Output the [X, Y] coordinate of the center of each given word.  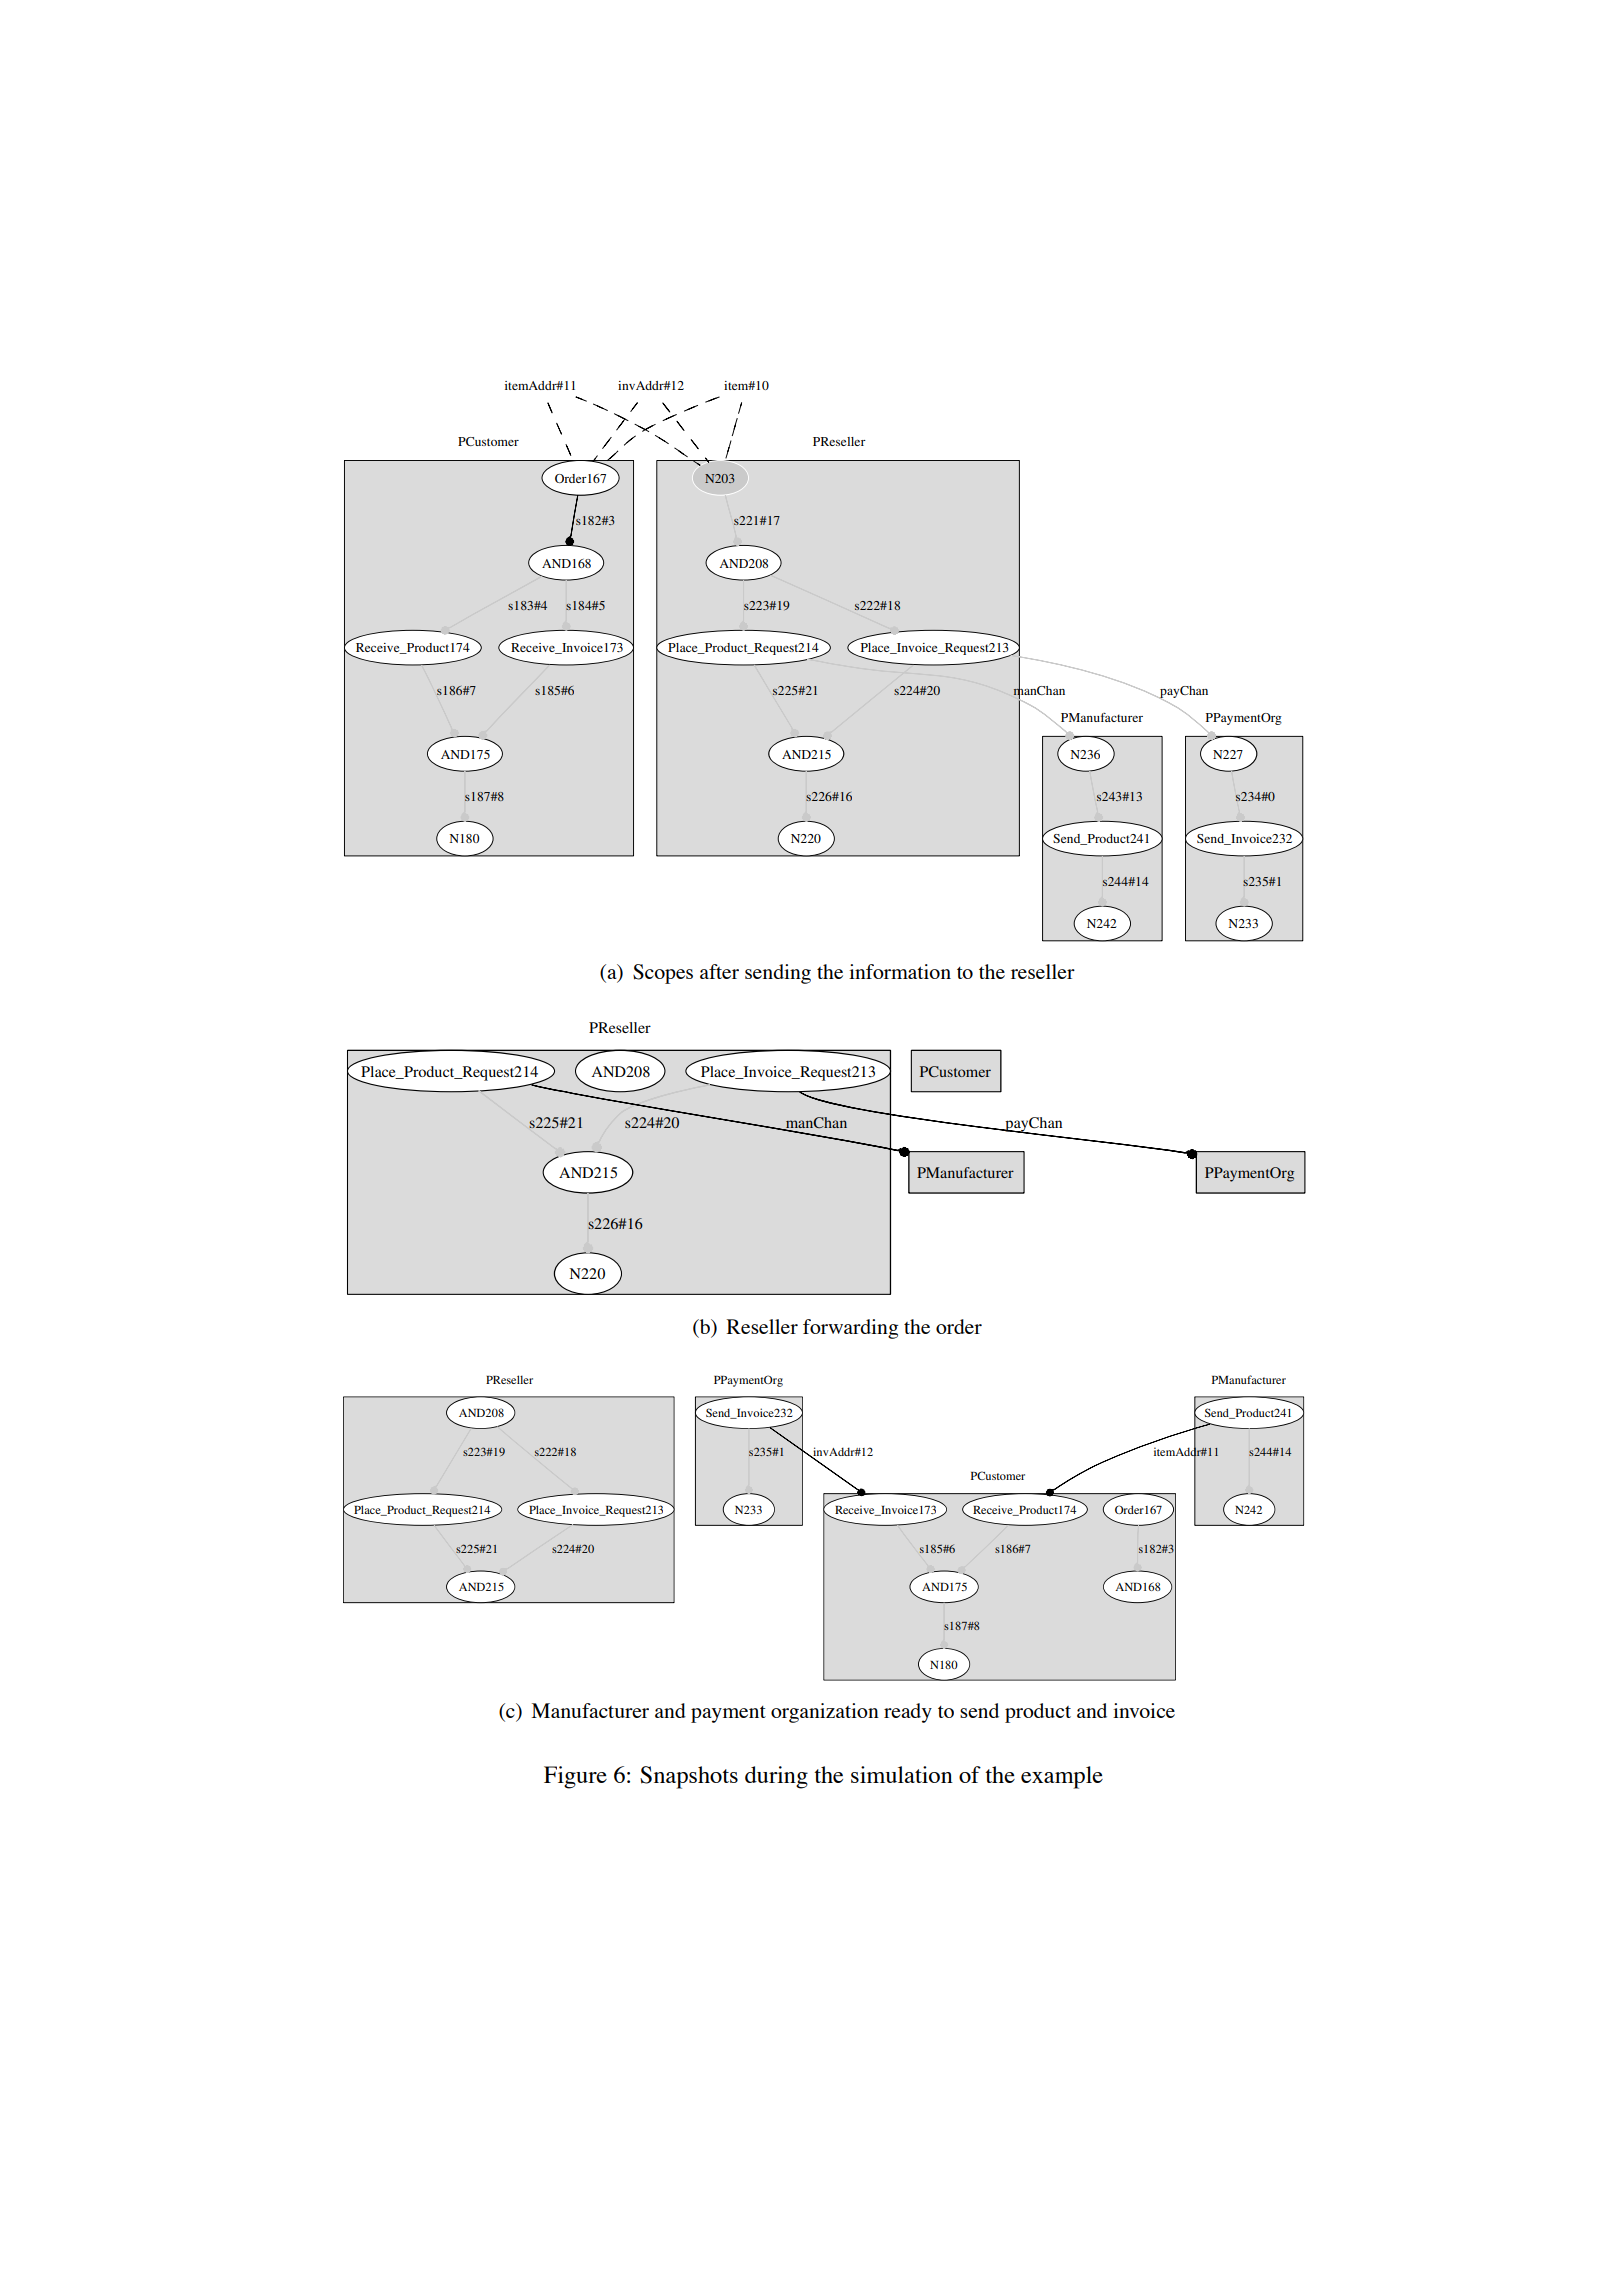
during [776, 1777]
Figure [575, 1777]
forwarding [850, 1329]
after [719, 971]
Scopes [663, 974]
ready [908, 1713]
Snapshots [689, 1777]
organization [825, 1713]
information [900, 971]
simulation [902, 1774]
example [1062, 1777]
